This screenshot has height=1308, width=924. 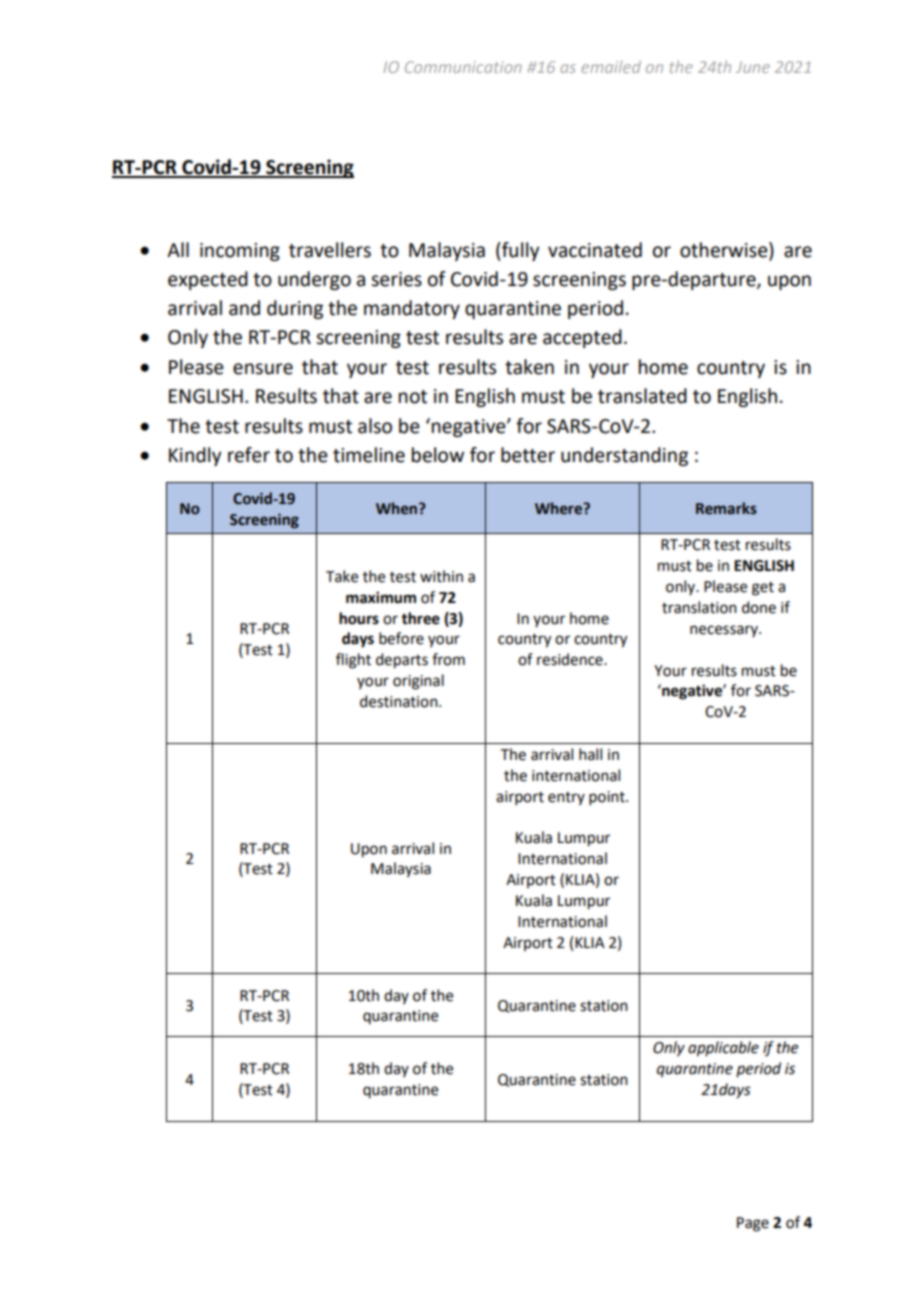 What do you see at coordinates (566, 798) in the screenshot?
I see `entry` at bounding box center [566, 798].
